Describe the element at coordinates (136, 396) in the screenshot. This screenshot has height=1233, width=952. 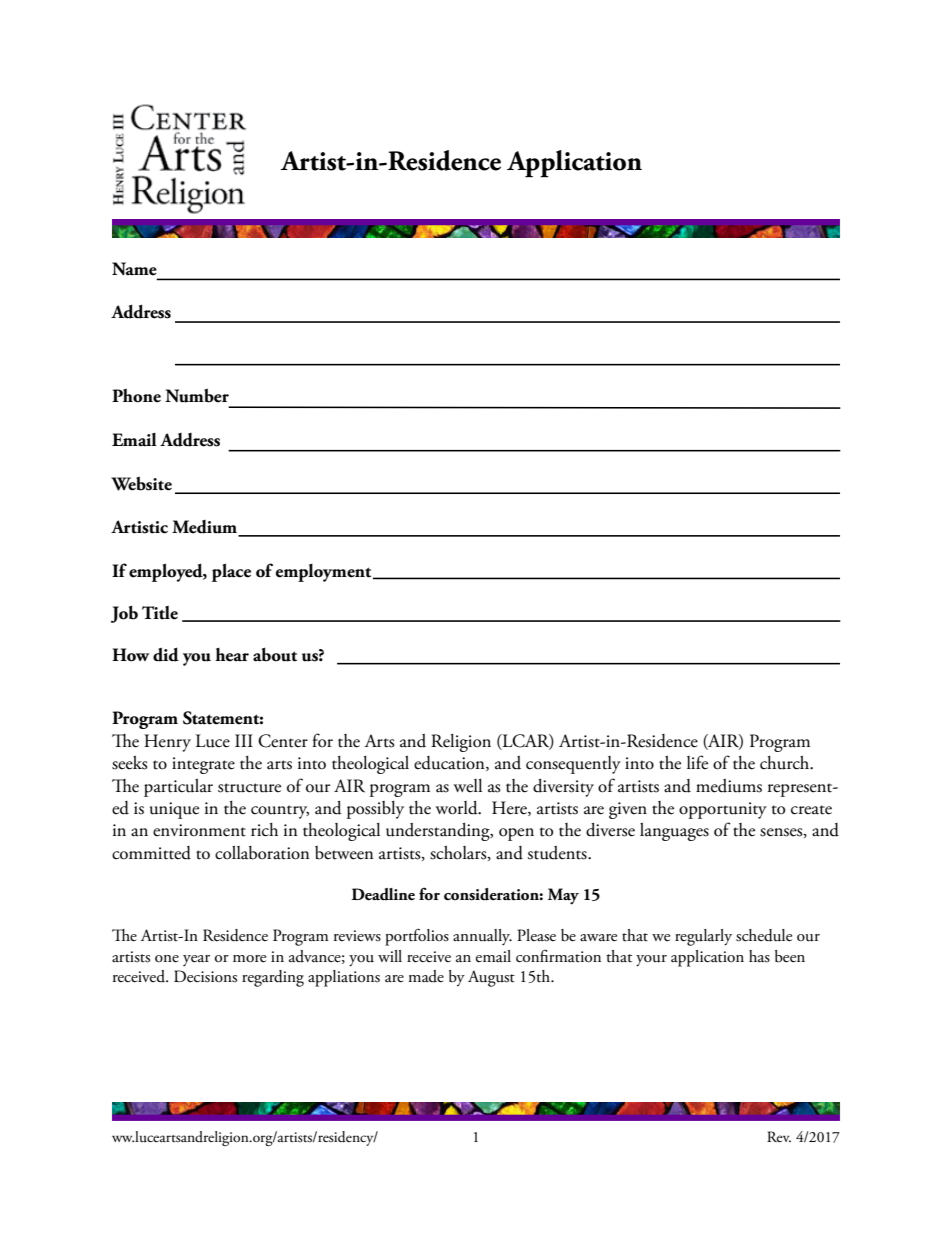
I see `Phone` at that location.
